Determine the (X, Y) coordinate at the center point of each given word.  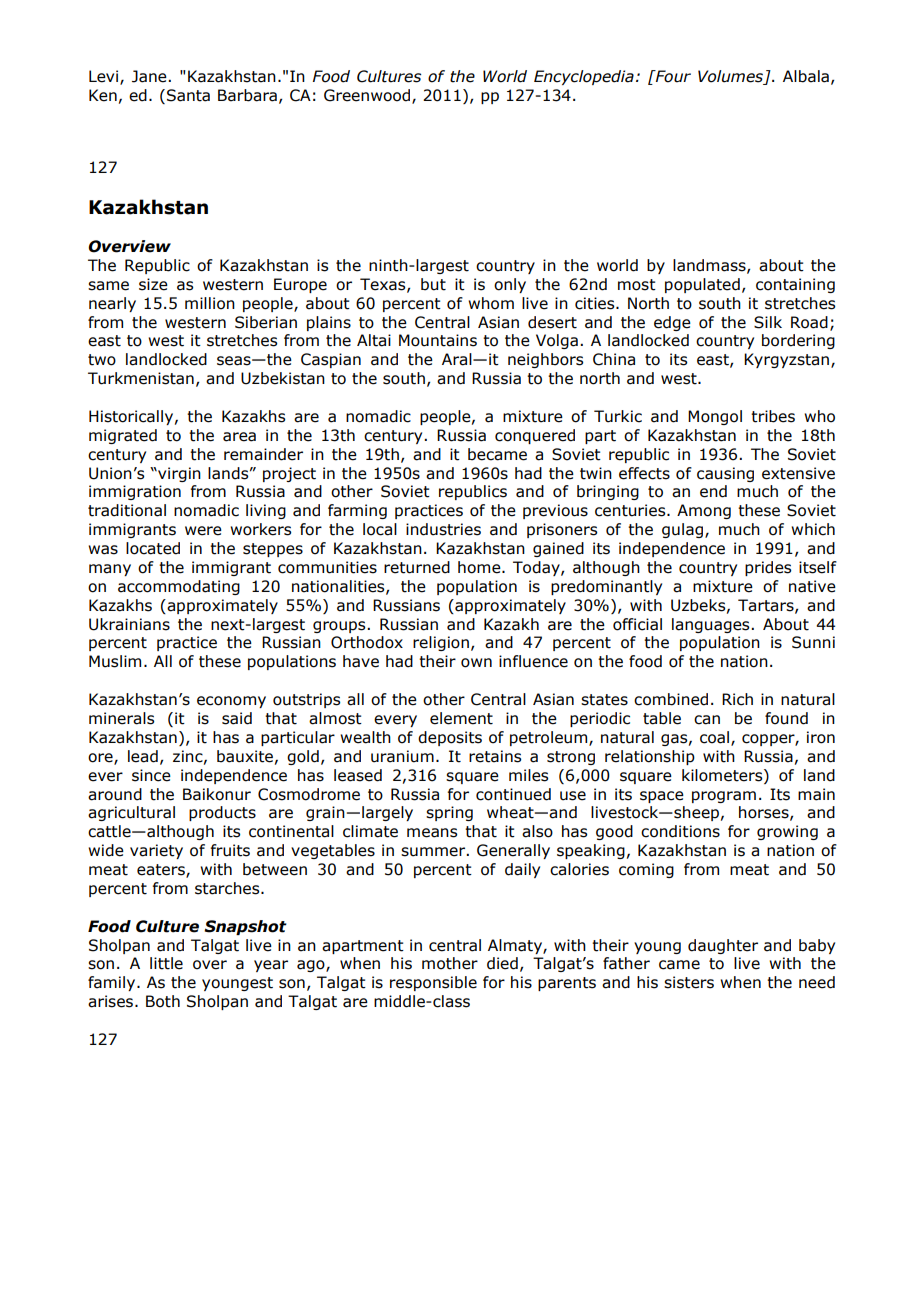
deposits (450, 738)
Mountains (438, 340)
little (166, 963)
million (210, 303)
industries (443, 529)
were (203, 531)
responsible (433, 983)
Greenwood (368, 96)
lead (143, 756)
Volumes (732, 77)
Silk (768, 322)
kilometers (723, 775)
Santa (188, 95)
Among (704, 511)
